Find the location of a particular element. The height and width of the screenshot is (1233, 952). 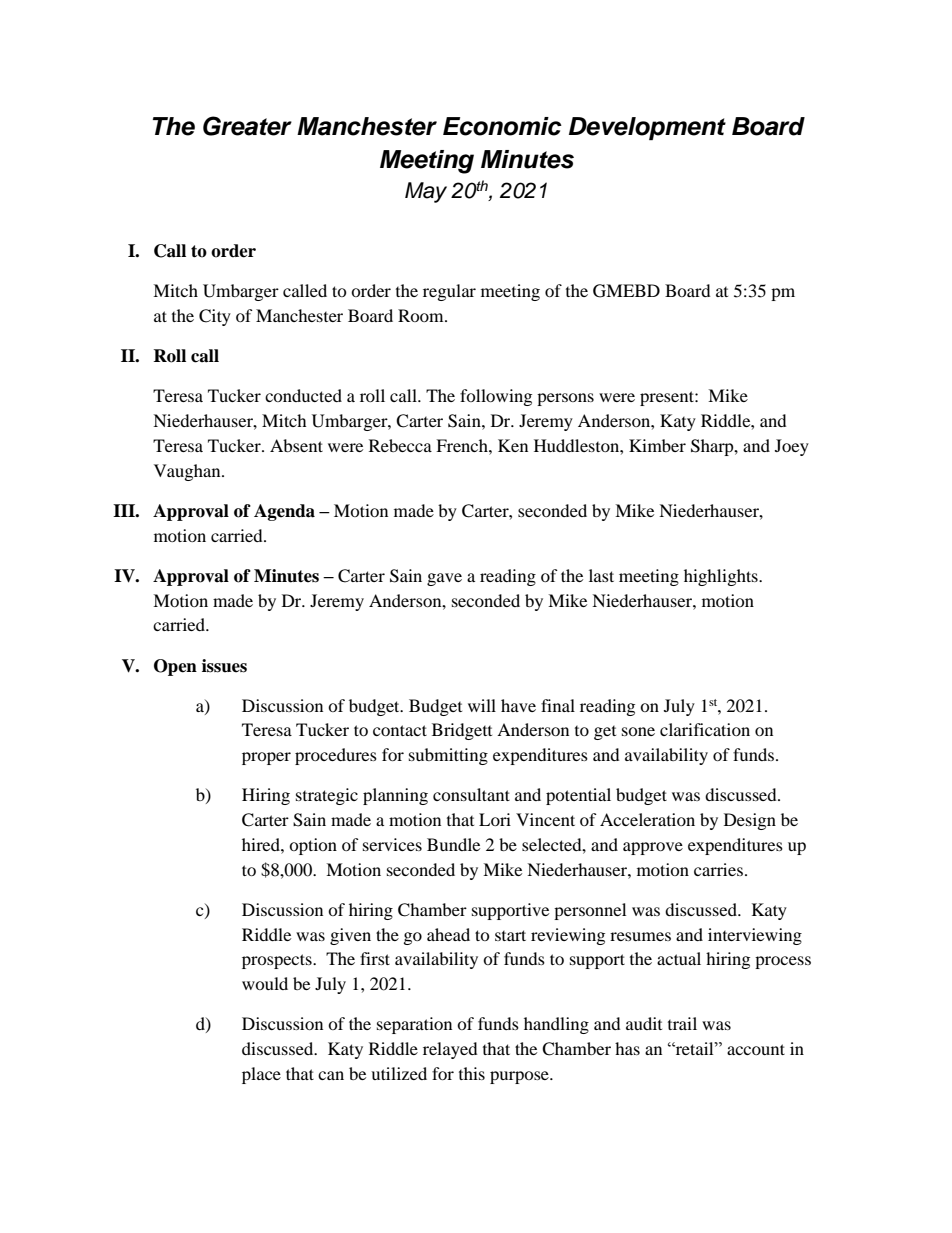

place is located at coordinates (261, 1075).
